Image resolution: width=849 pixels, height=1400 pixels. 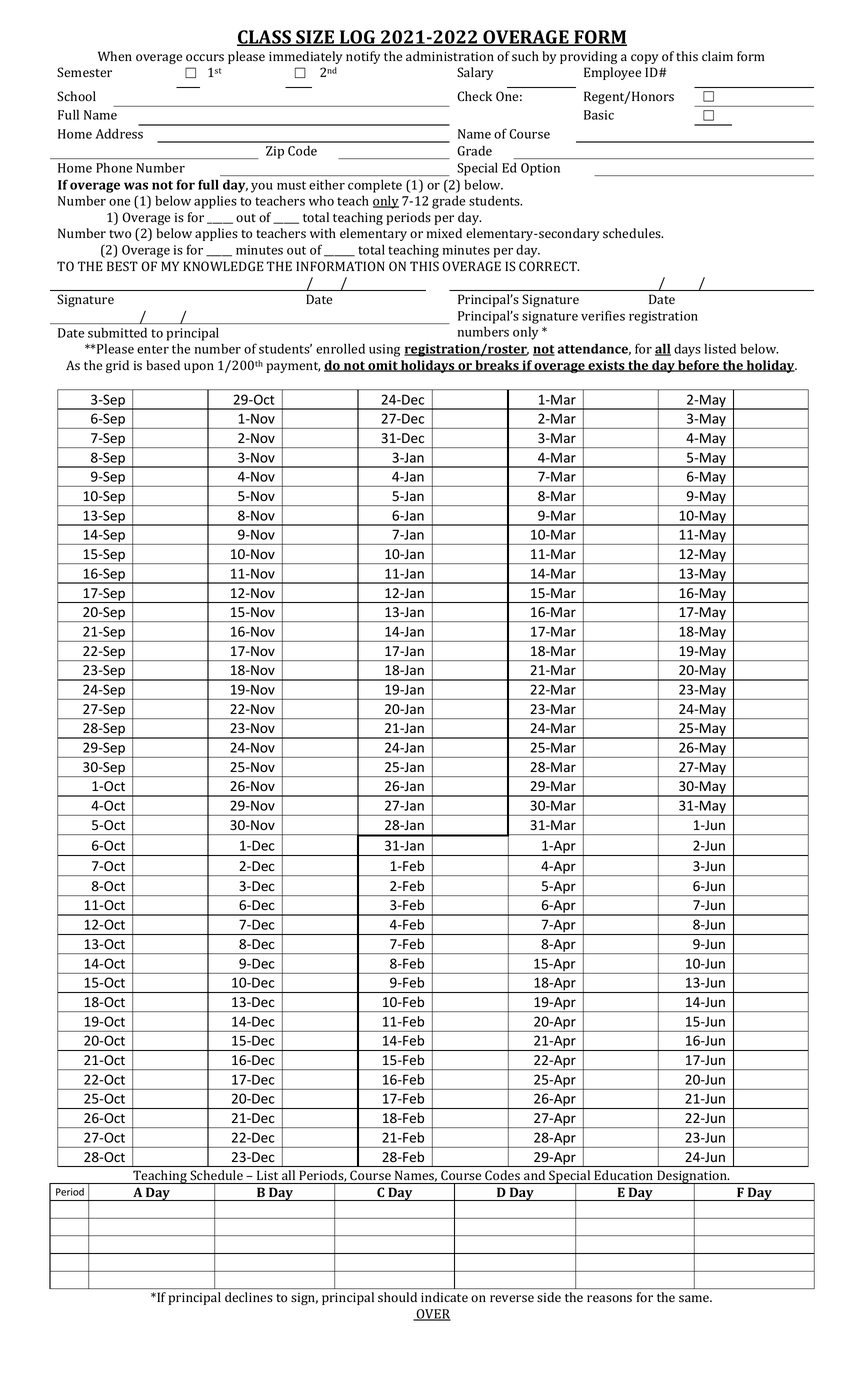 What do you see at coordinates (397, 1297) in the document?
I see `should` at bounding box center [397, 1297].
